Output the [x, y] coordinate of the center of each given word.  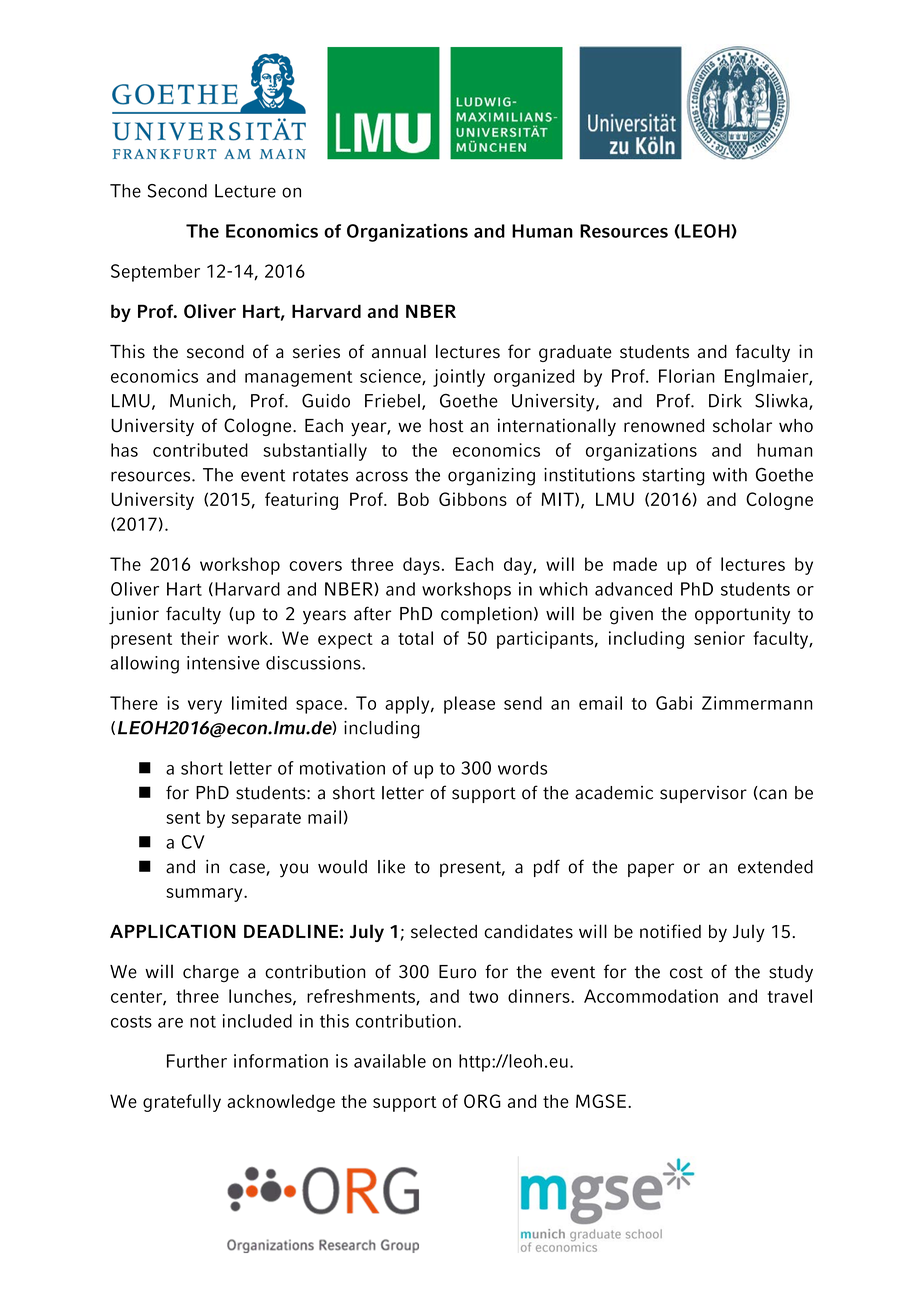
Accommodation [651, 996]
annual [399, 351]
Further [197, 1061]
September [155, 273]
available [390, 1061]
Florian [687, 376]
